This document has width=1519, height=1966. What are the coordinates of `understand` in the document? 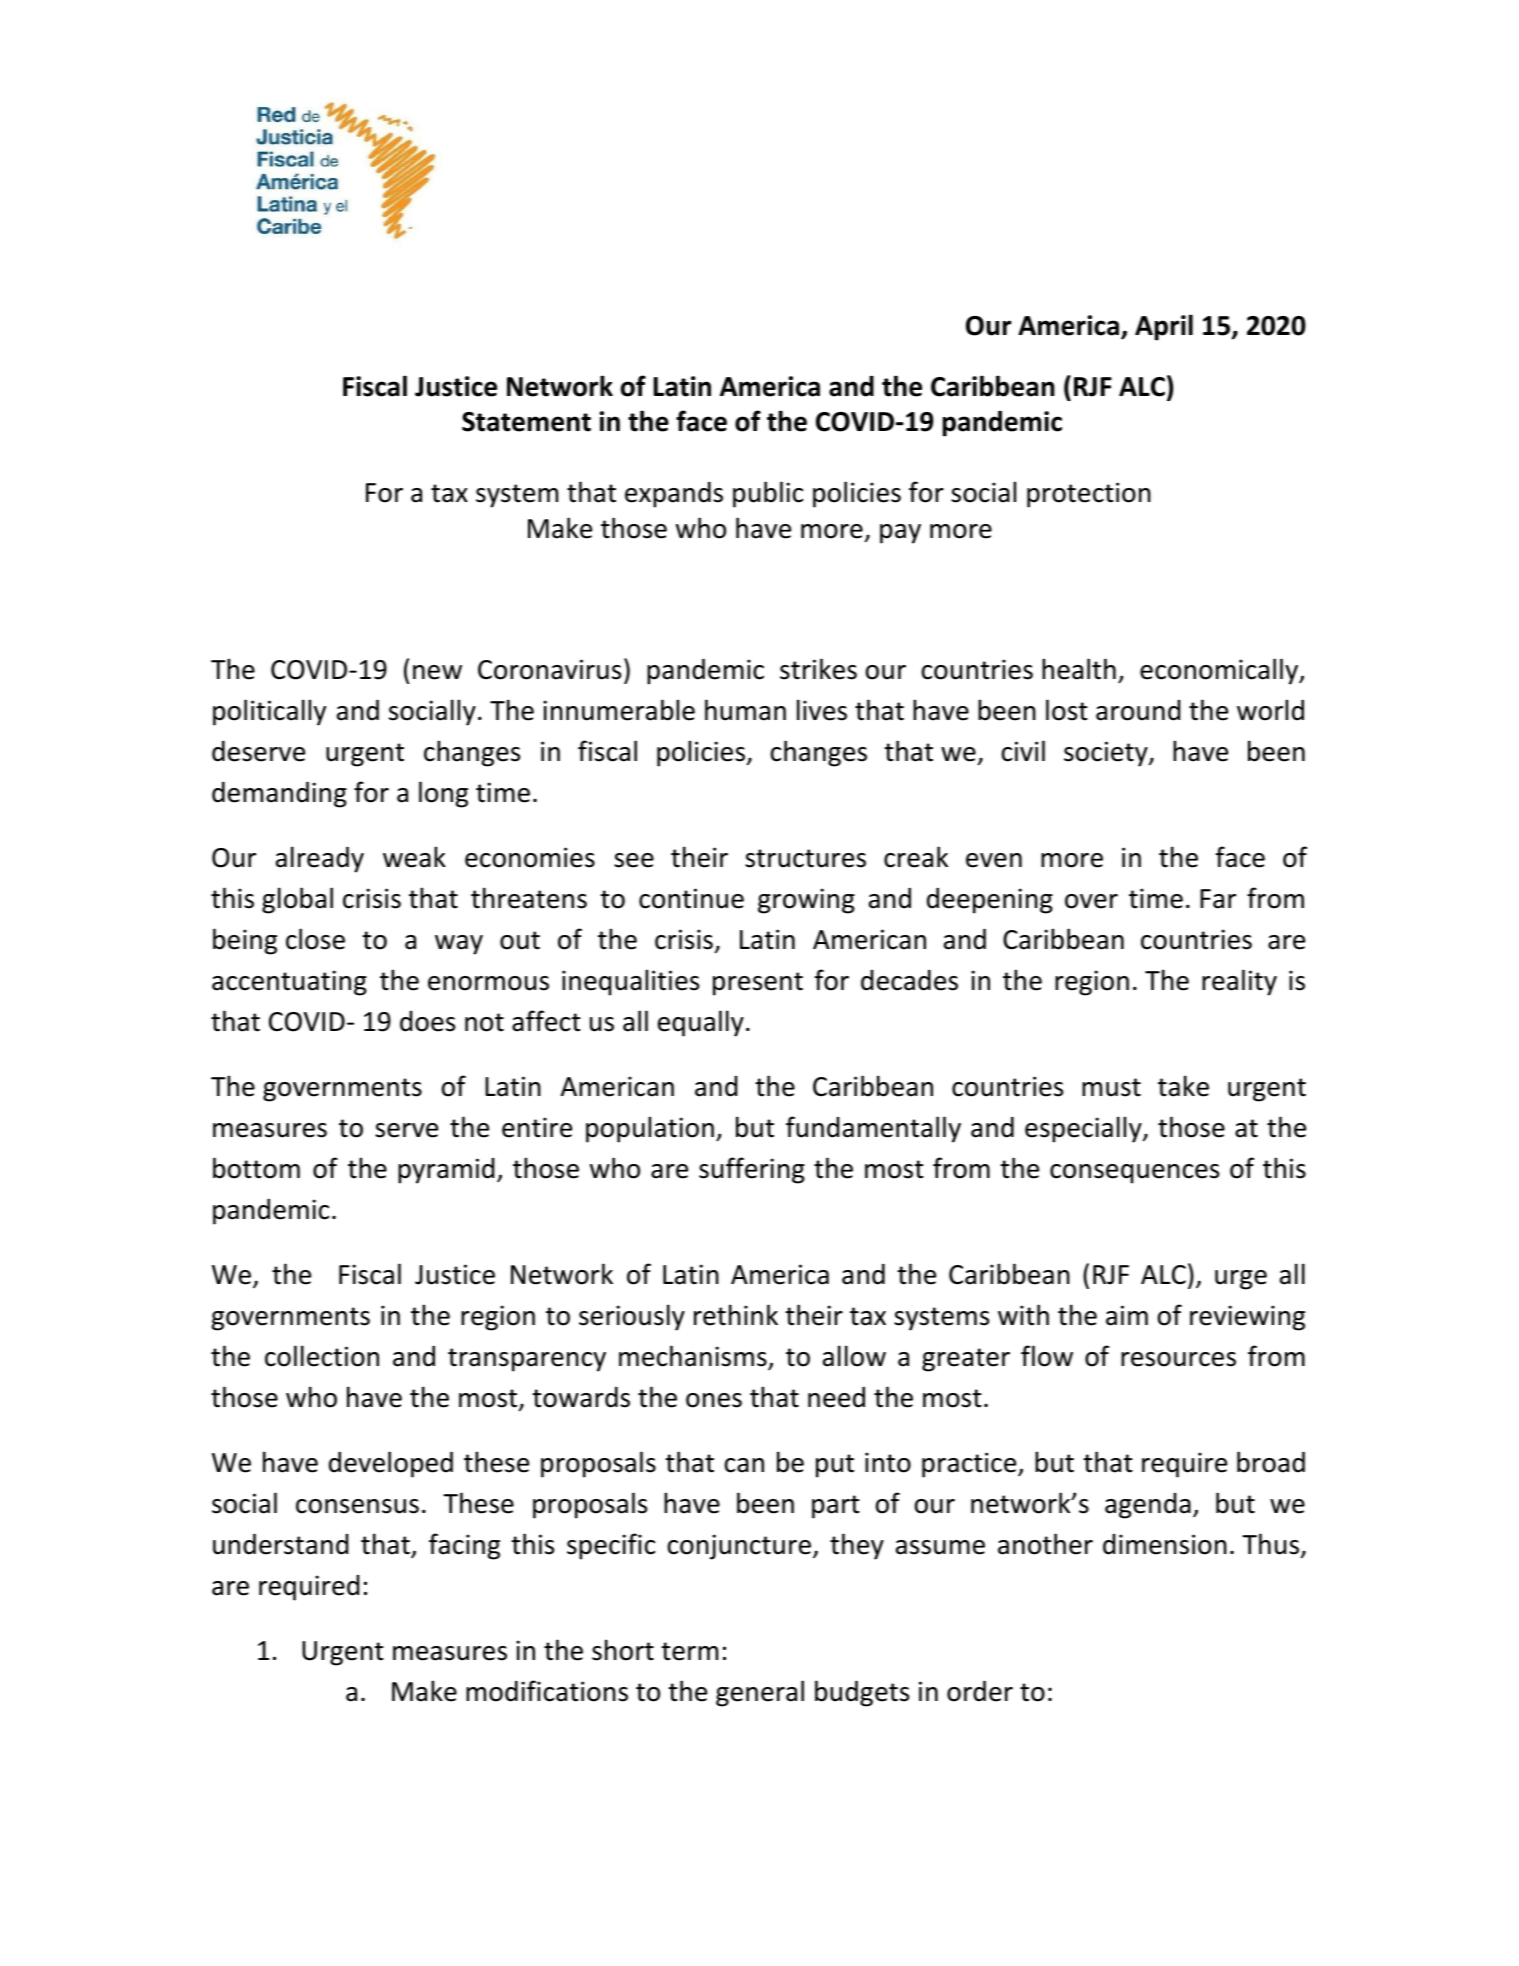 It's located at (280, 1544).
